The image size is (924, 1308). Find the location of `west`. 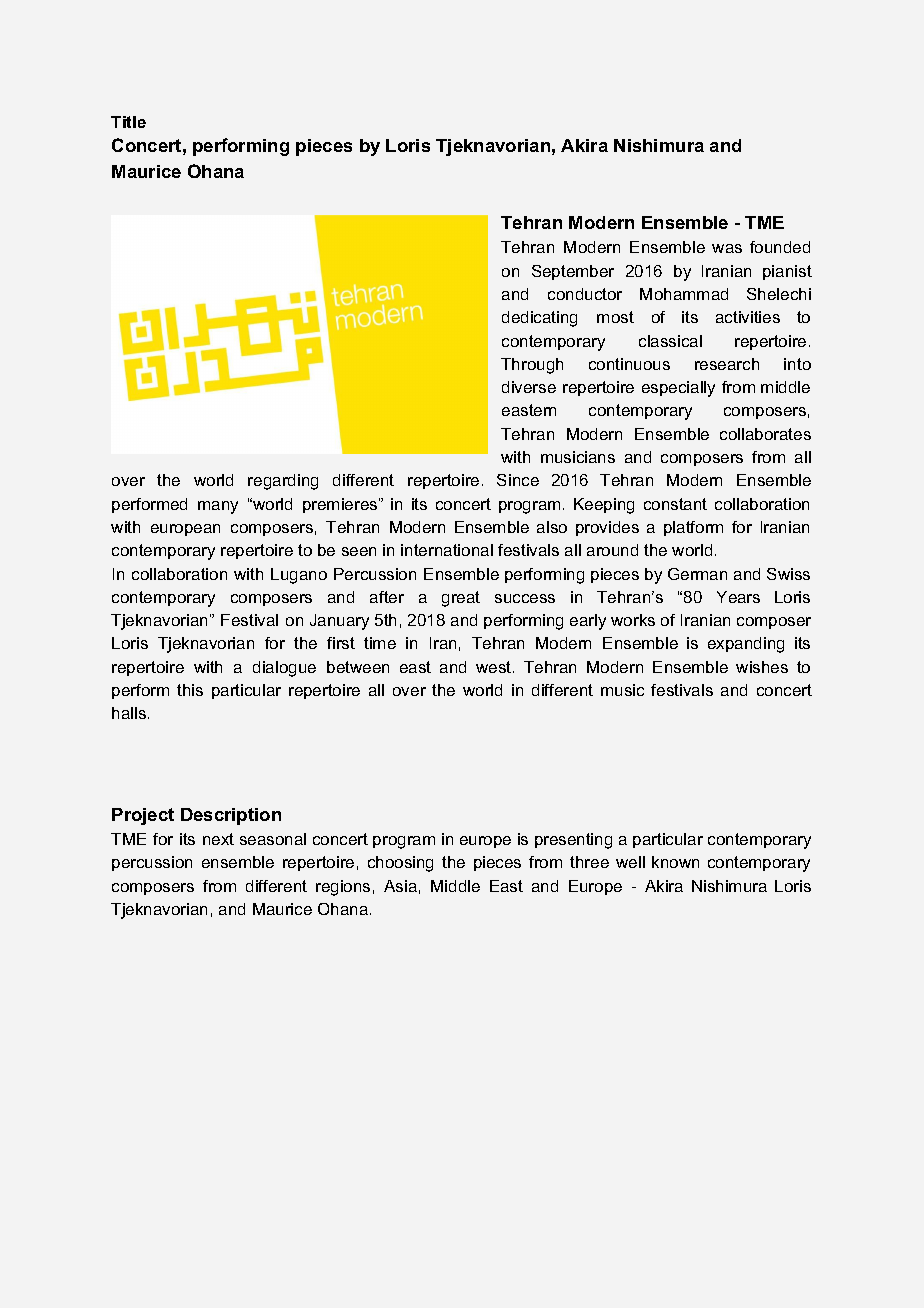

west is located at coordinates (495, 667).
